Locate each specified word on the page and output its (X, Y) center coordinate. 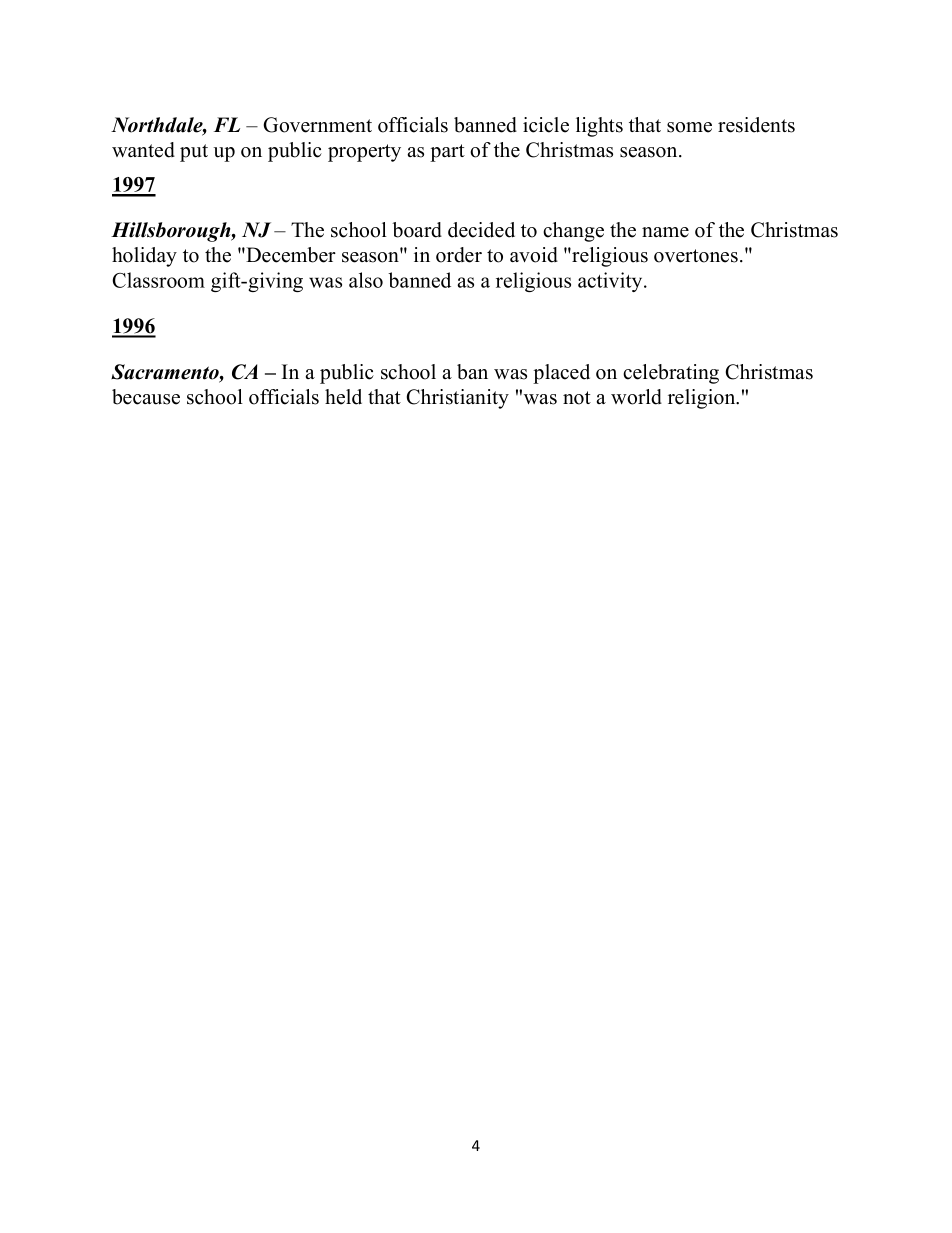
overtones (696, 256)
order (459, 255)
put (194, 153)
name (665, 232)
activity (611, 282)
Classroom (158, 280)
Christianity (458, 399)
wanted (143, 150)
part (447, 153)
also (366, 280)
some (689, 127)
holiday (144, 257)
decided (481, 230)
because (146, 397)
